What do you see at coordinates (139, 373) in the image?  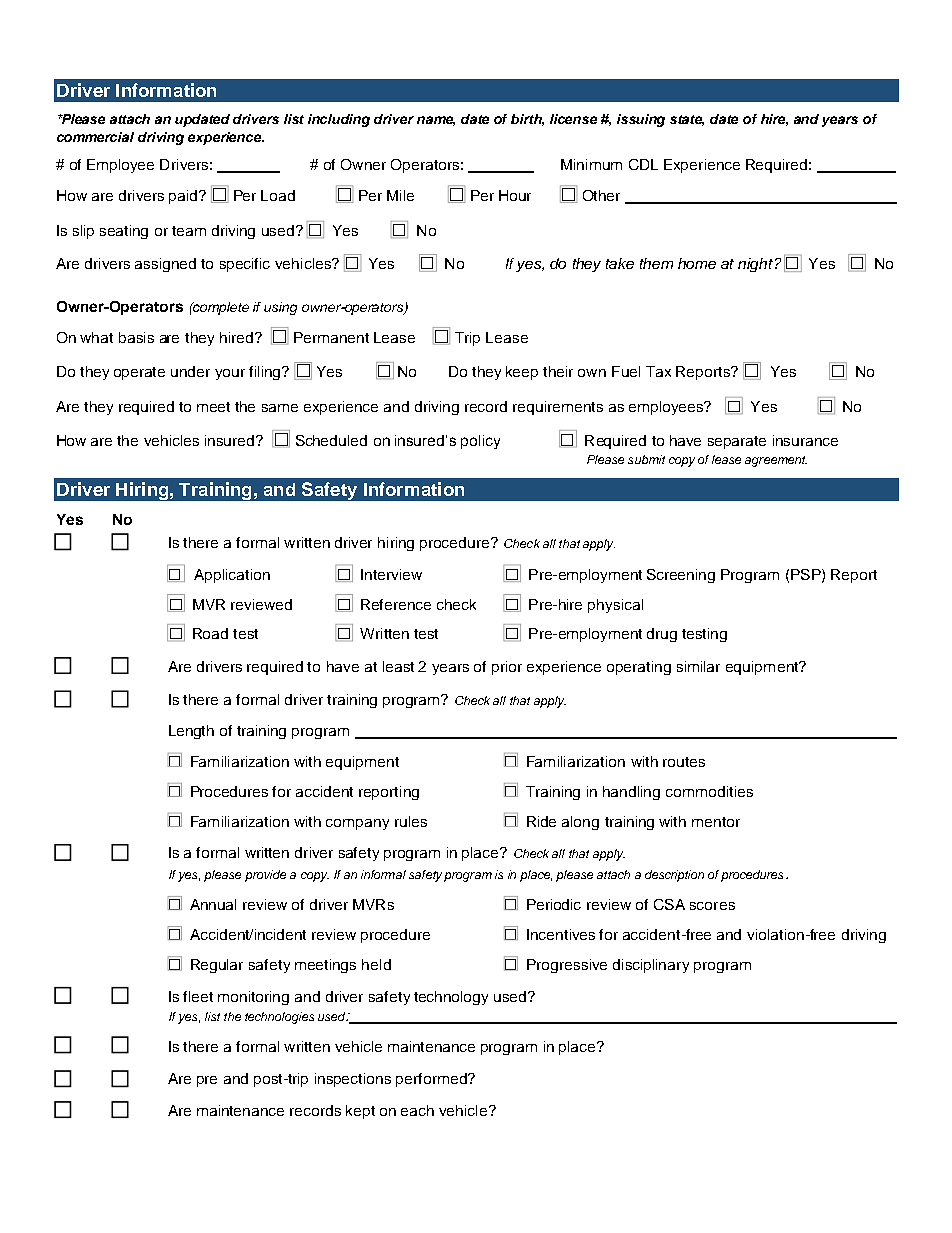 I see `operate` at bounding box center [139, 373].
